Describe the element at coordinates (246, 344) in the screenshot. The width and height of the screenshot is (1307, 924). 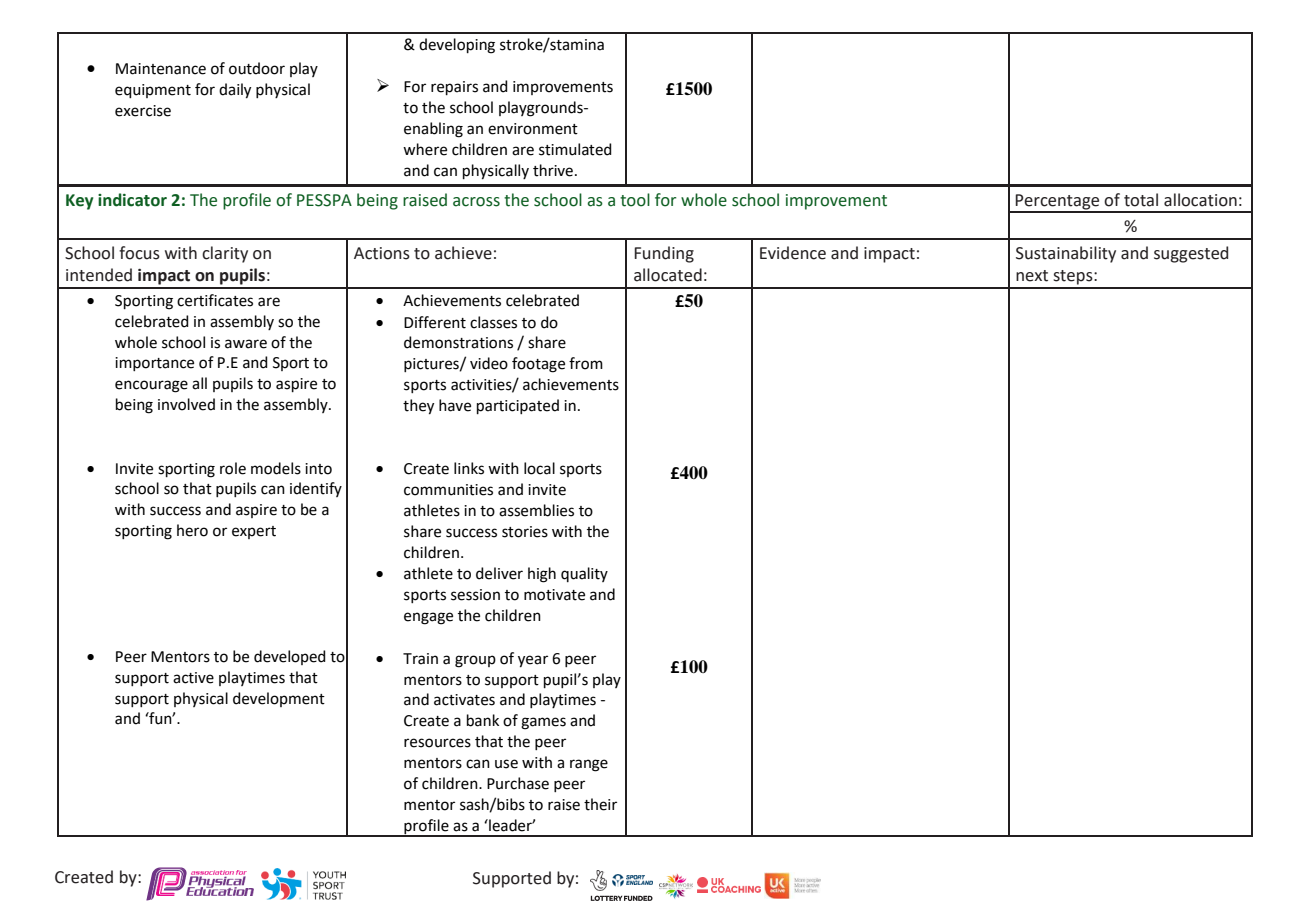
I see `aware` at that location.
